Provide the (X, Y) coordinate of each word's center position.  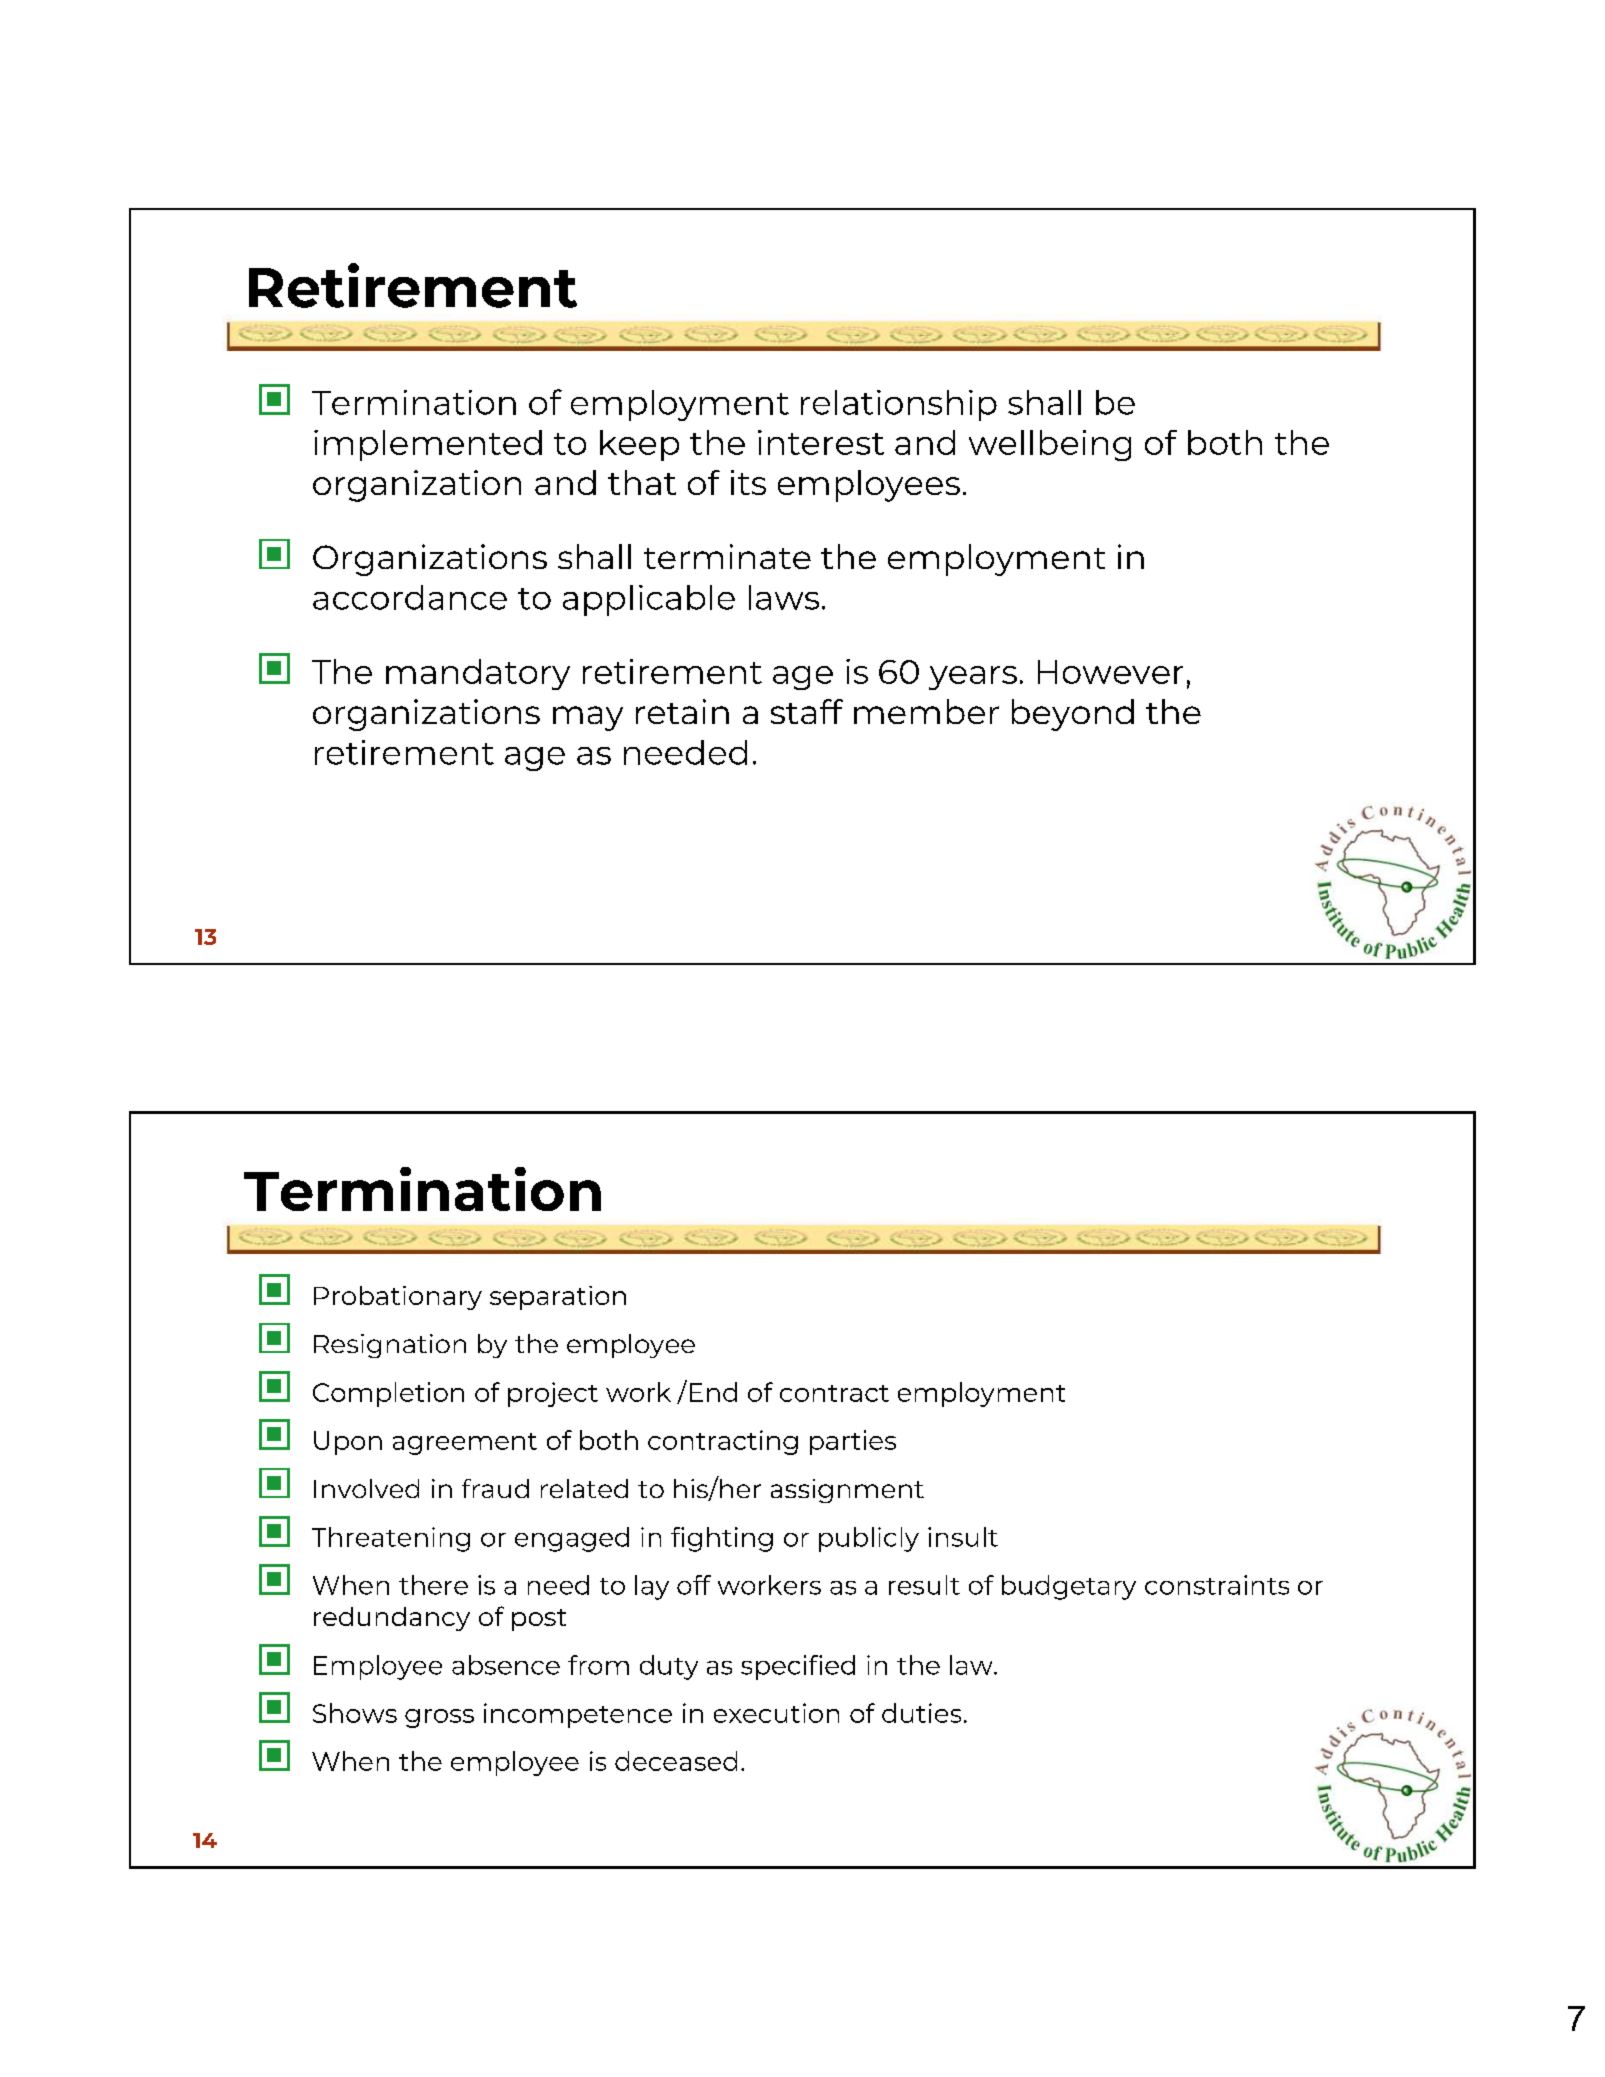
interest (821, 442)
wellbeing (1050, 445)
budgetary (1069, 1587)
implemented (428, 445)
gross (439, 1718)
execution (776, 1713)
